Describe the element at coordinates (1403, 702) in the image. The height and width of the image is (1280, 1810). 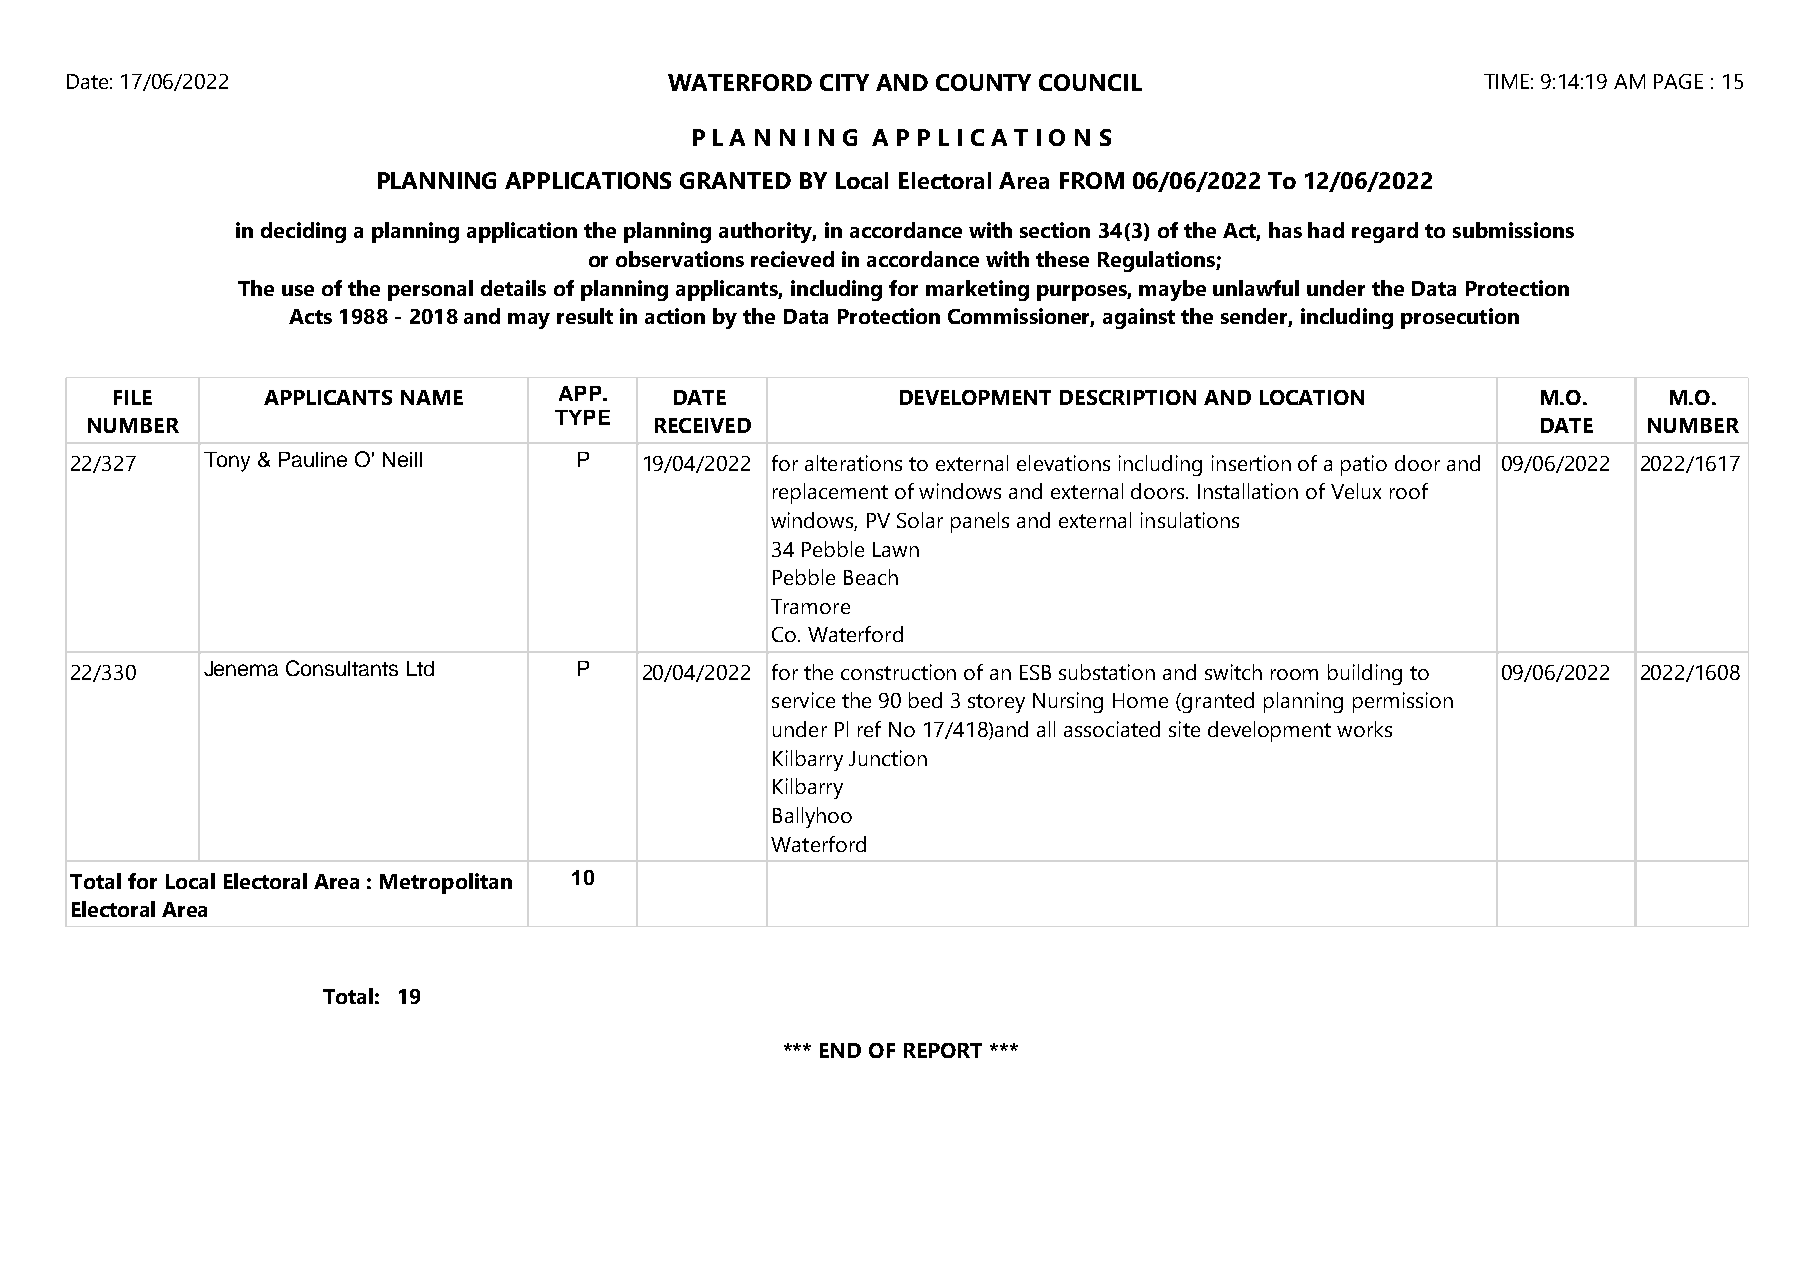
I see `permission` at that location.
